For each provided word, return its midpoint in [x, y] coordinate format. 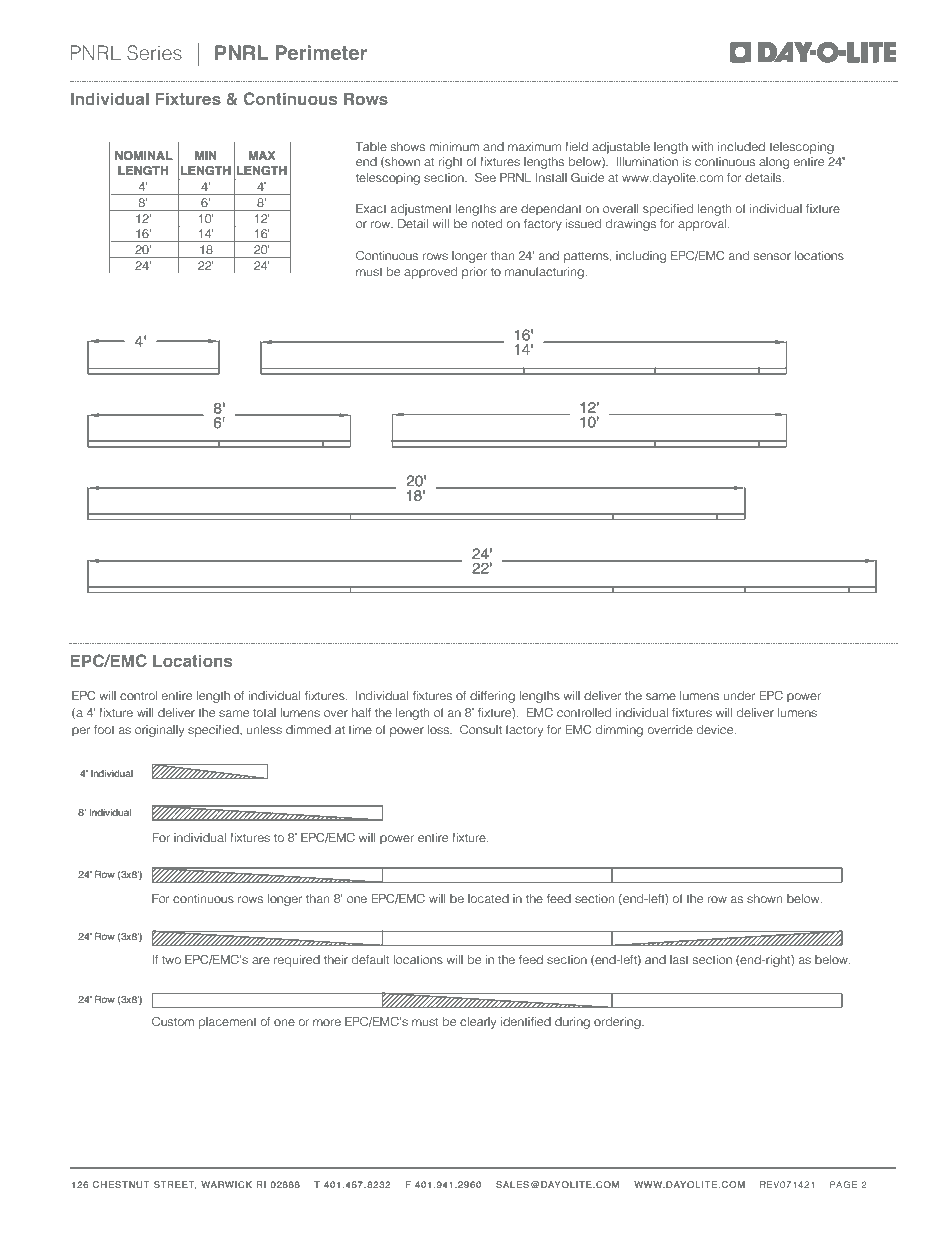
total [264, 712]
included [741, 146]
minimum [454, 146]
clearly [478, 1023]
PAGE [843, 1184]
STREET [175, 1185]
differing [492, 697]
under [739, 695]
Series [154, 52]
